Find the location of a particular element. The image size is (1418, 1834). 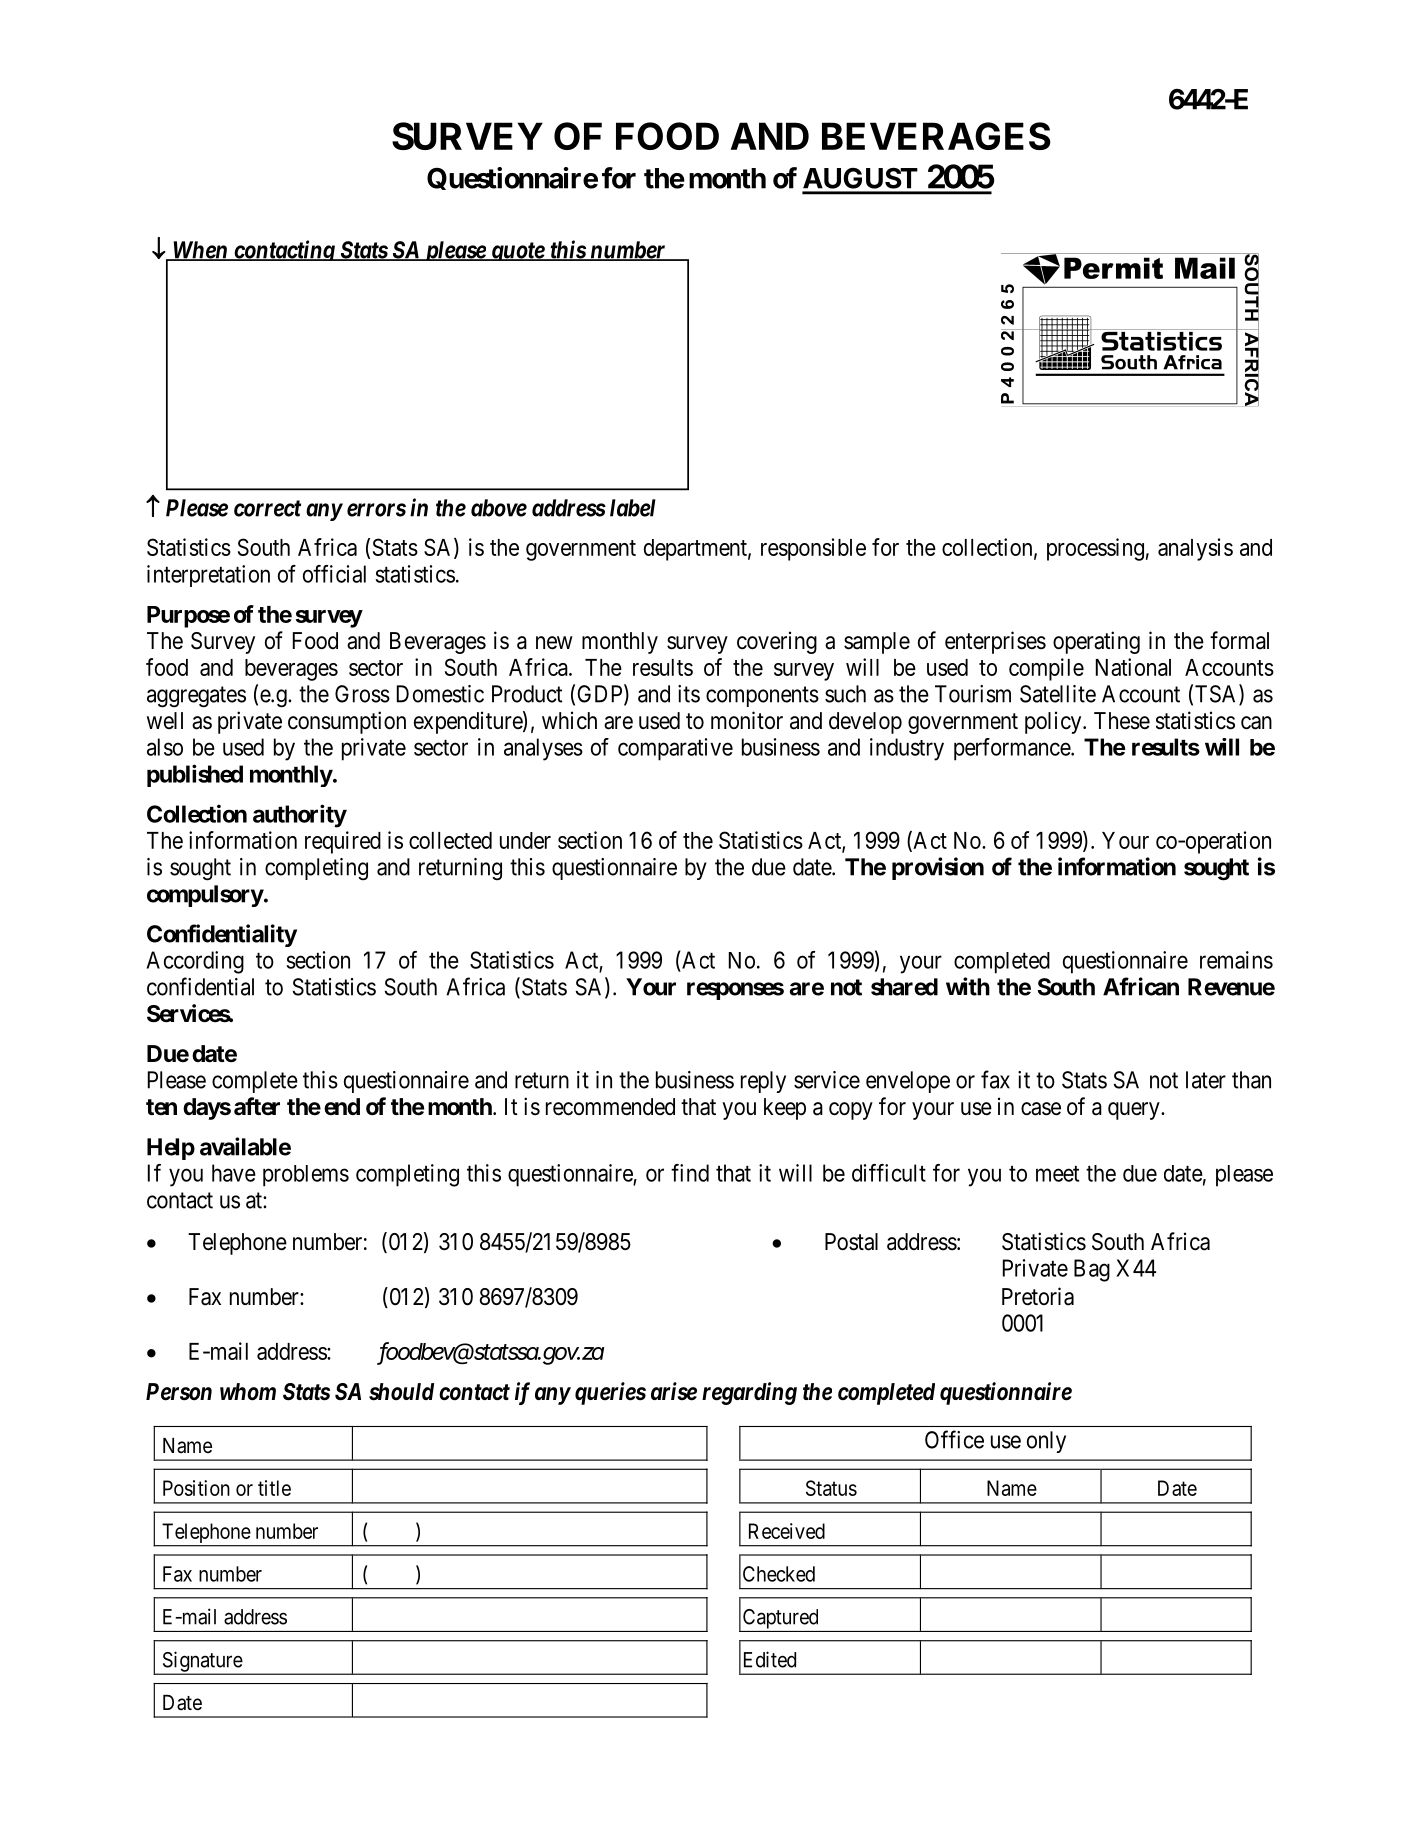

label is located at coordinates (633, 508).
